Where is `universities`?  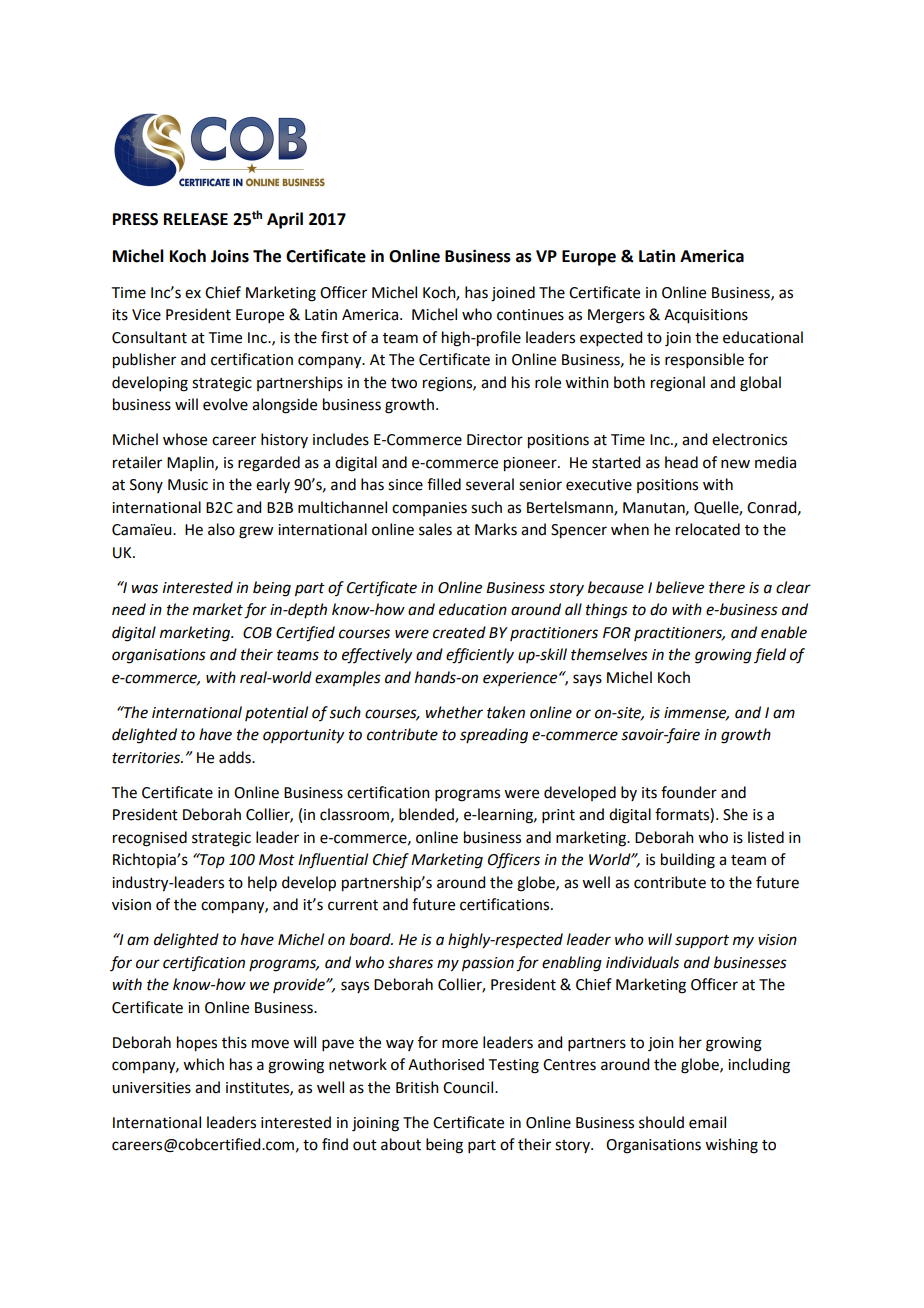 universities is located at coordinates (151, 1088).
